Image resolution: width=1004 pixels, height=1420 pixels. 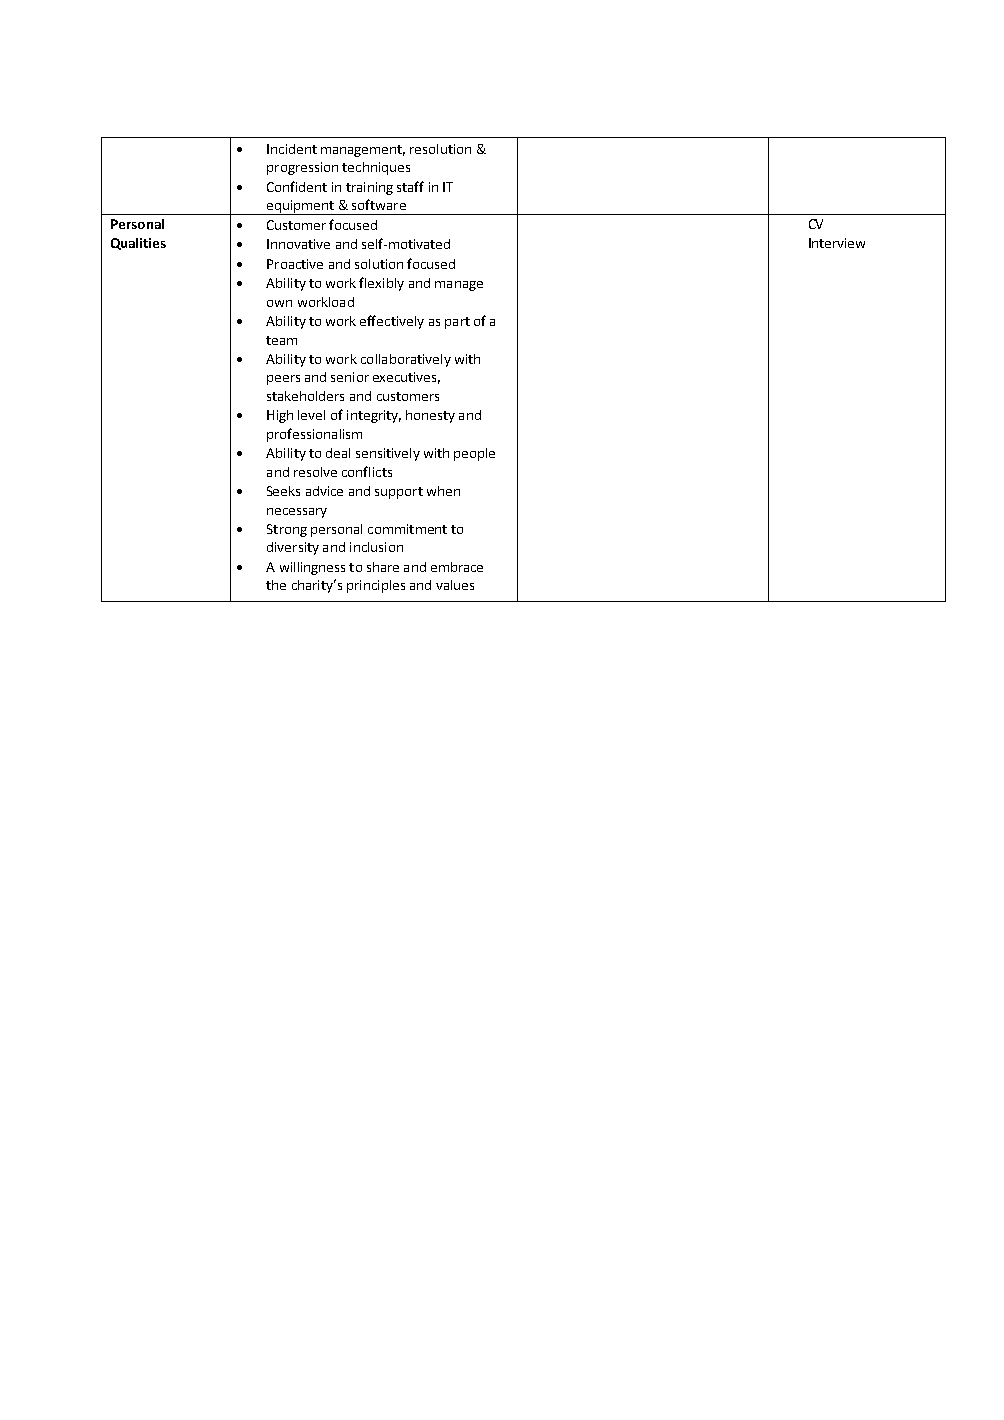 What do you see at coordinates (276, 585) in the document?
I see `the` at bounding box center [276, 585].
